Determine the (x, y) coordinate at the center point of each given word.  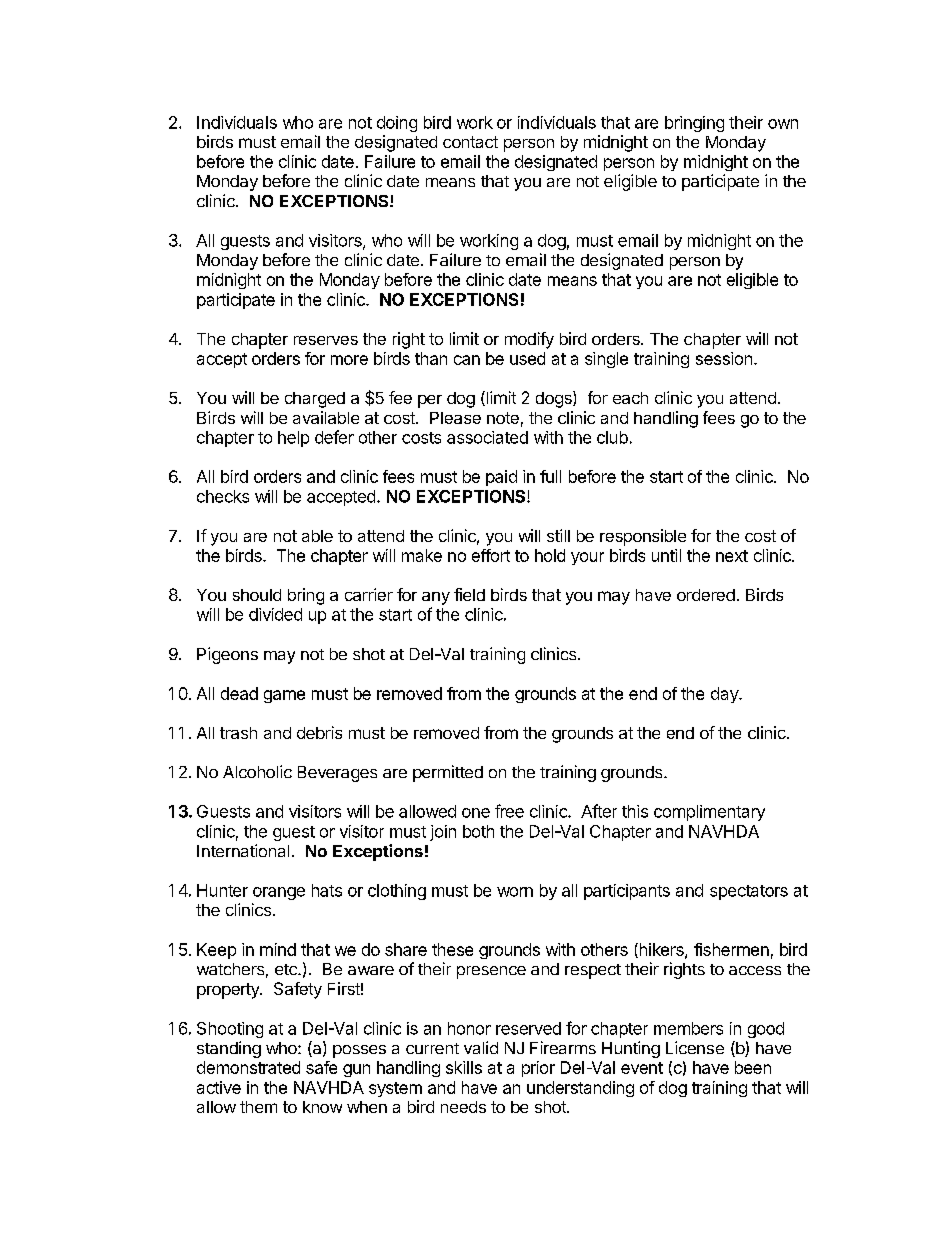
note (503, 418)
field (469, 594)
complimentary (709, 813)
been (753, 1067)
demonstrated (248, 1067)
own (783, 124)
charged (315, 400)
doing (397, 124)
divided (275, 614)
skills (464, 1067)
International (243, 850)
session (724, 358)
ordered (706, 595)
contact (470, 142)
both (478, 831)
